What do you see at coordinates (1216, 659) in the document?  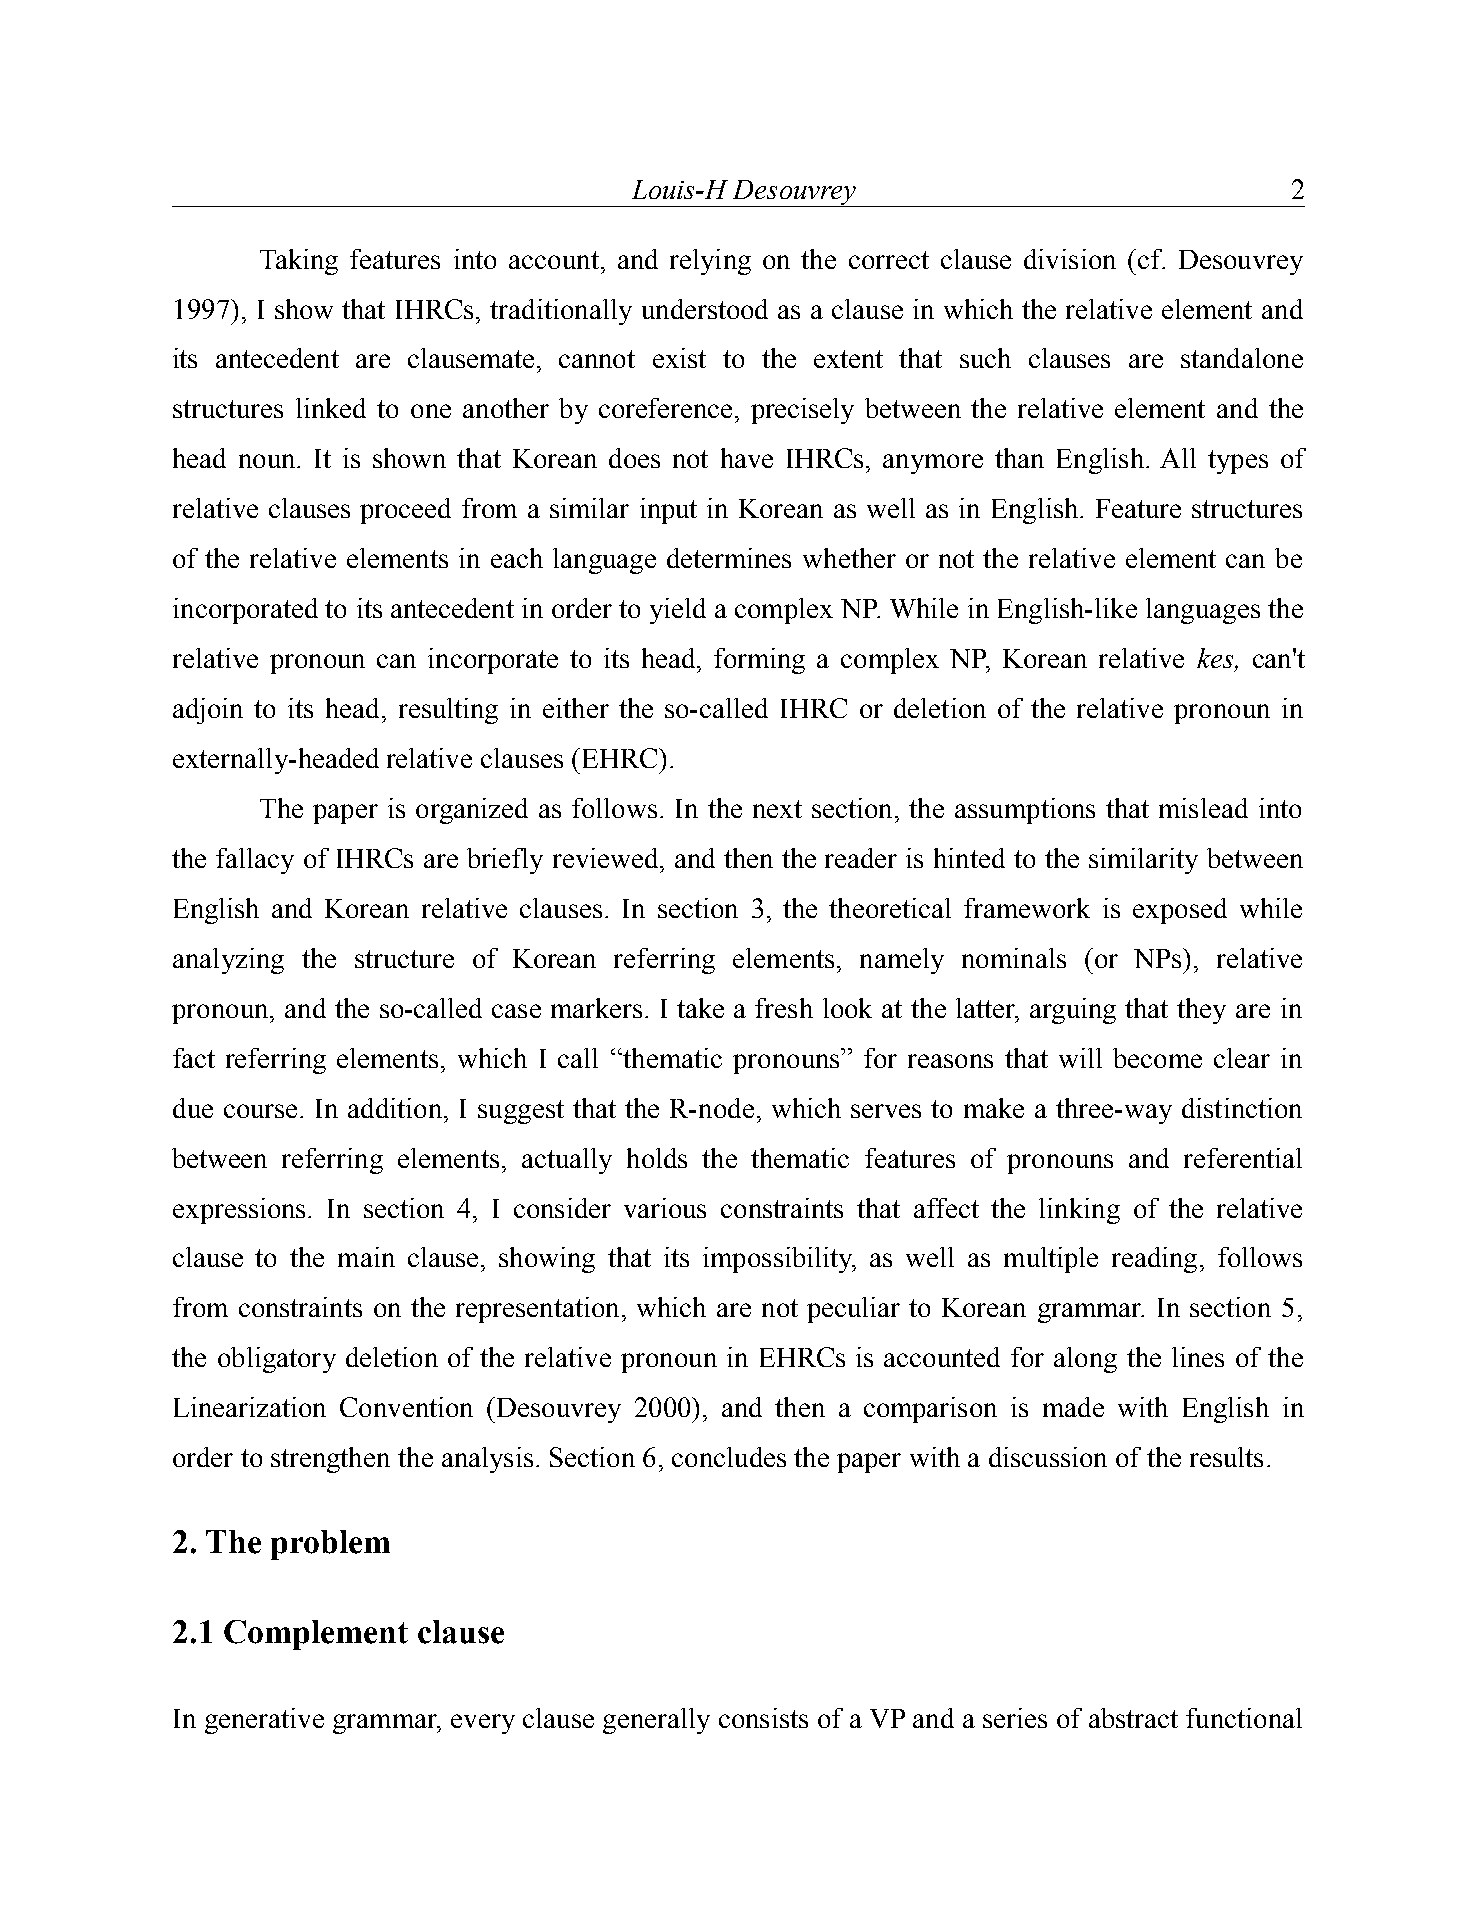 I see `kes` at bounding box center [1216, 659].
